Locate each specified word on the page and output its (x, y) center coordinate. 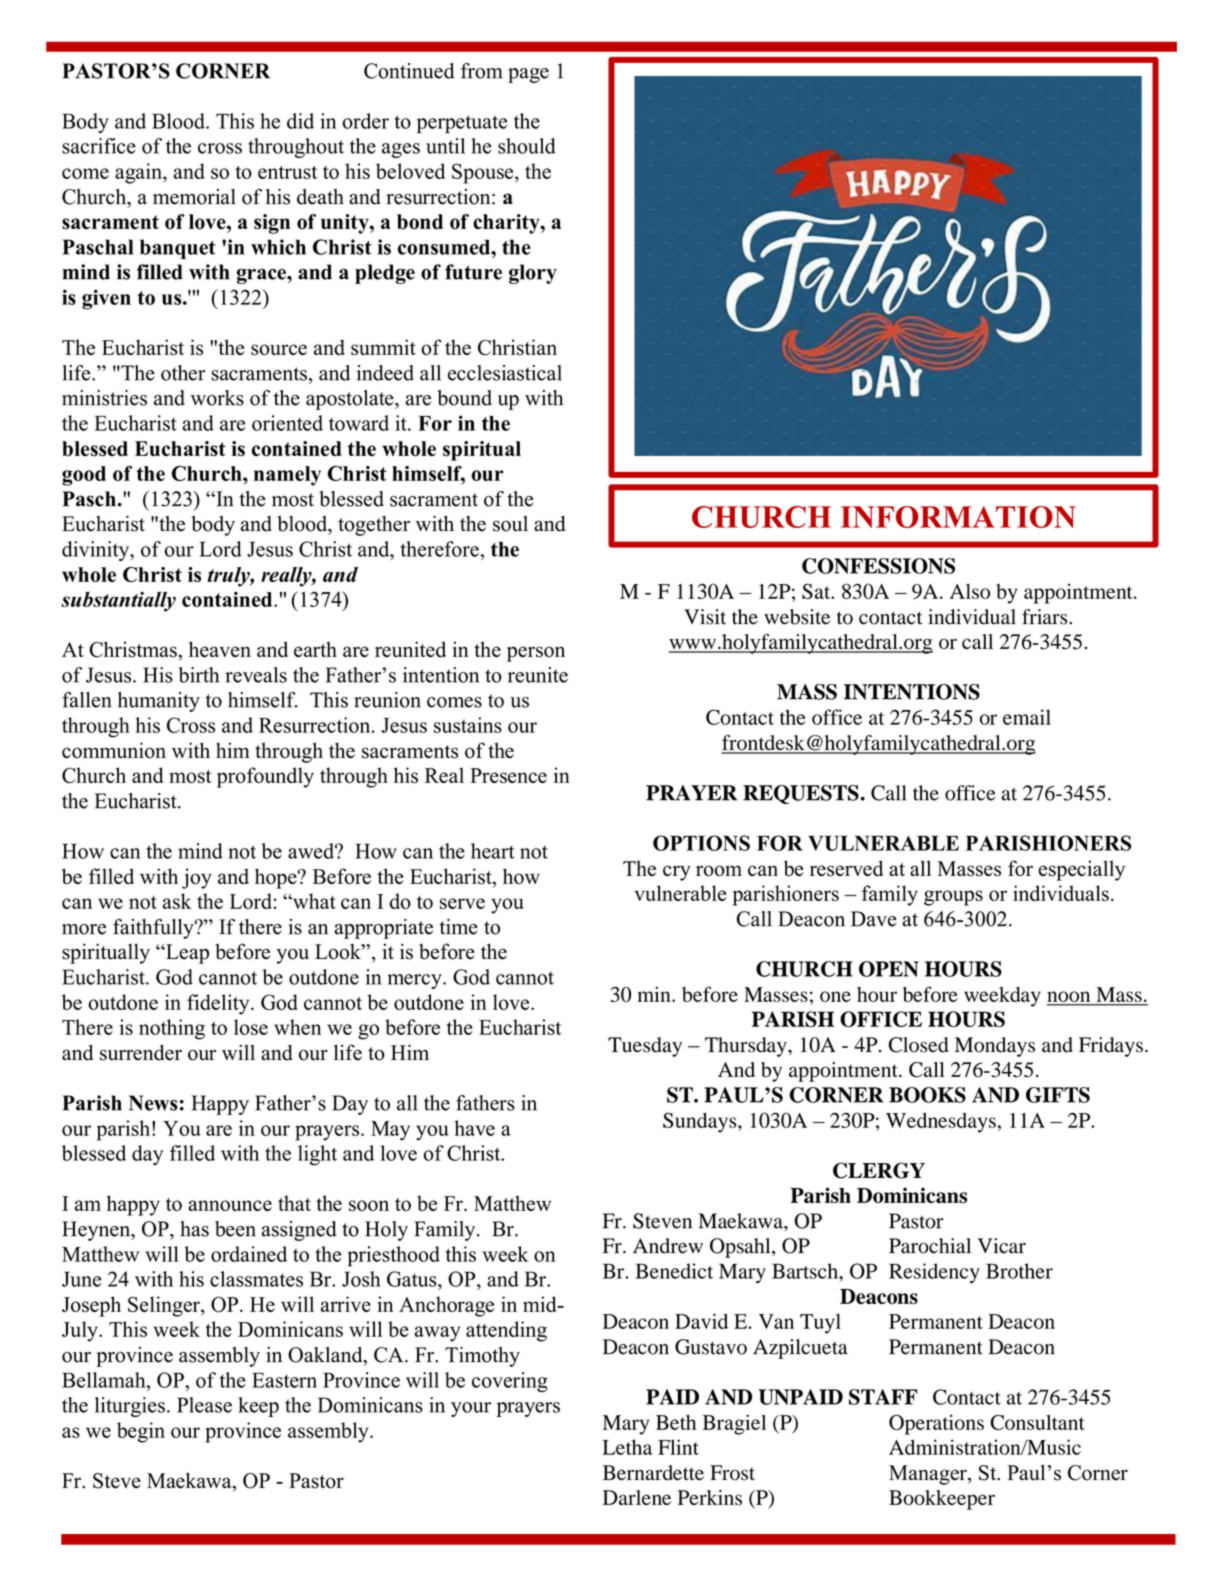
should (527, 146)
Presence (508, 775)
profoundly (265, 777)
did (300, 121)
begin (141, 1432)
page (528, 75)
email (1027, 717)
